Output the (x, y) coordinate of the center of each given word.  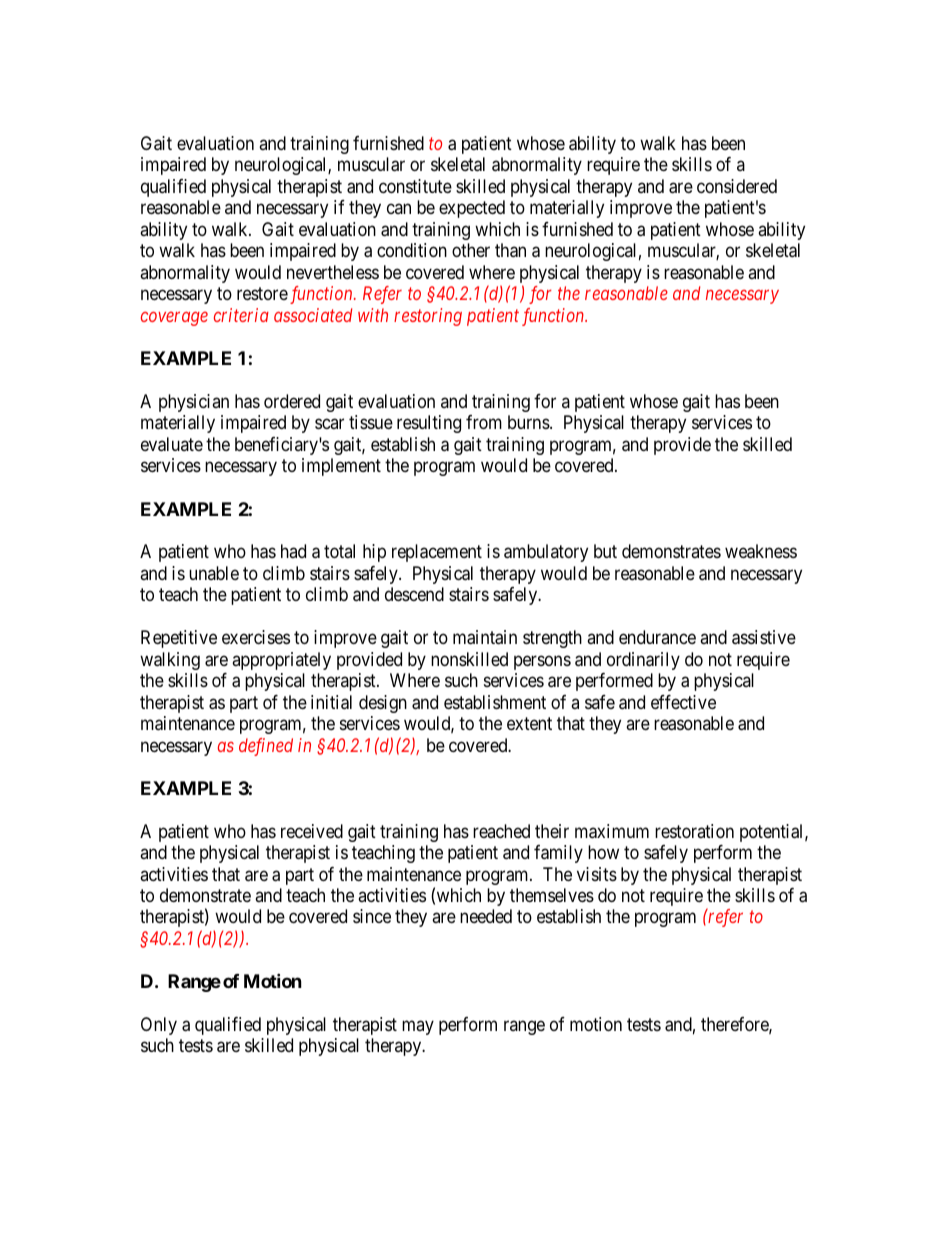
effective (683, 702)
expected (472, 209)
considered (737, 186)
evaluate (172, 444)
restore (262, 294)
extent (529, 723)
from (484, 422)
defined (266, 747)
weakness (761, 551)
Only (159, 1026)
